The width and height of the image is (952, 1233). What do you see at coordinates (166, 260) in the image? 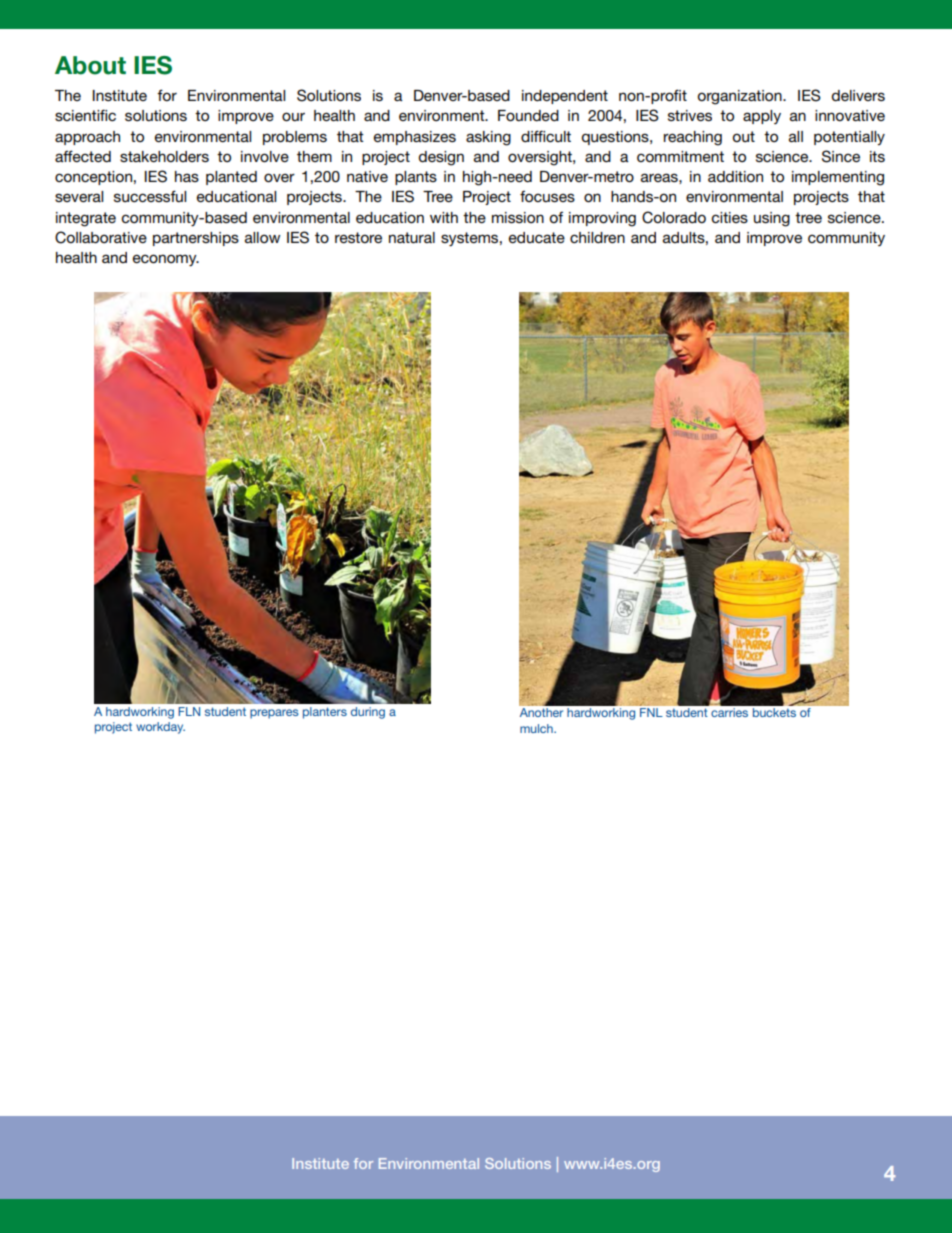
I see `economy` at bounding box center [166, 260].
